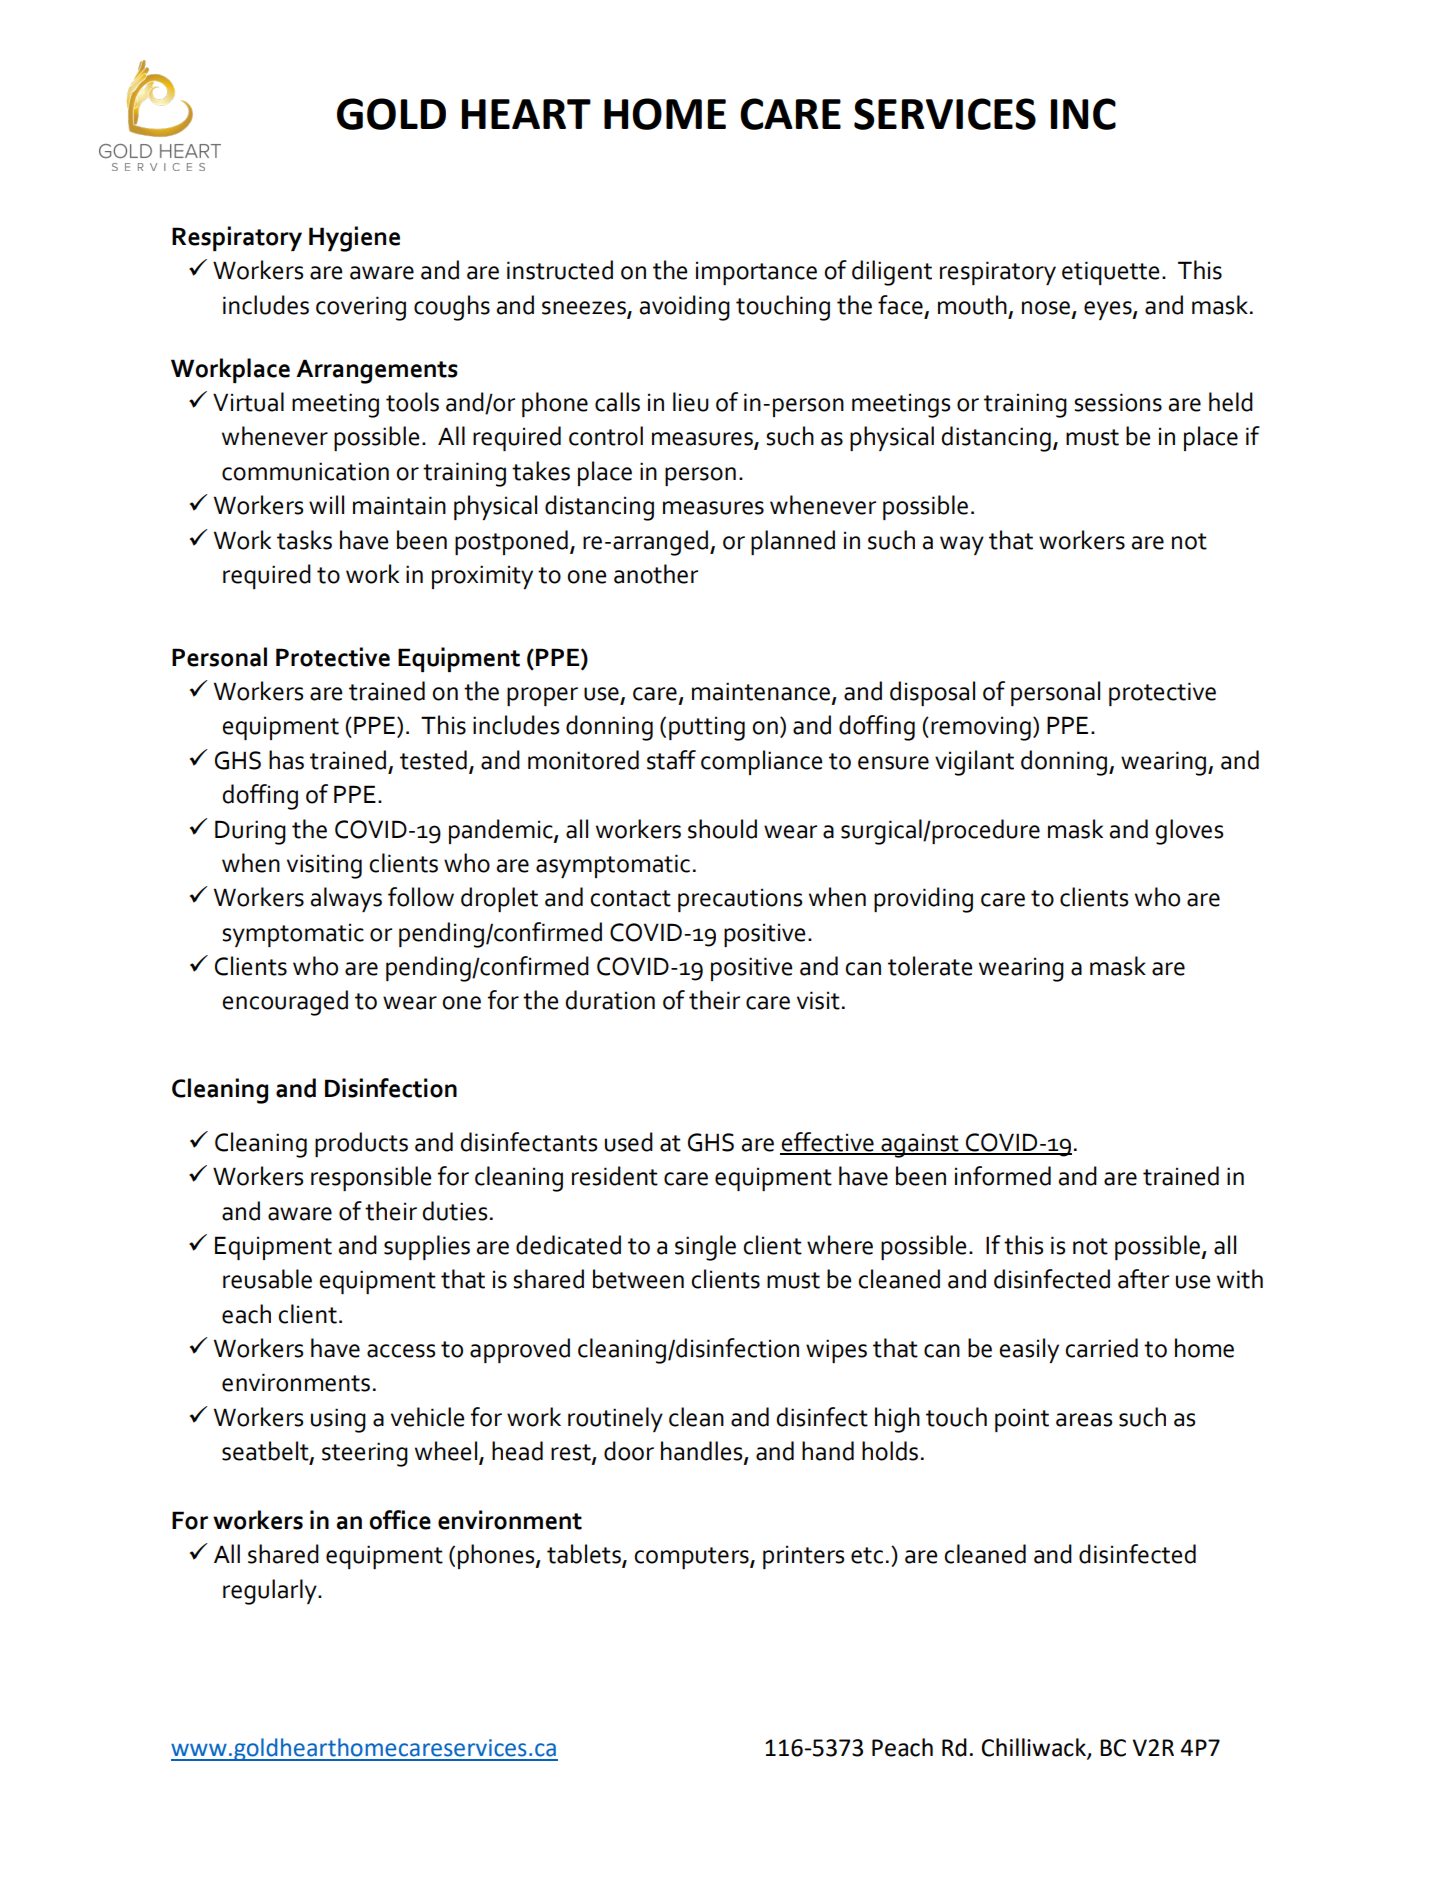 The image size is (1452, 1879). Describe the element at coordinates (761, 691) in the screenshot. I see `maintenance` at that location.
